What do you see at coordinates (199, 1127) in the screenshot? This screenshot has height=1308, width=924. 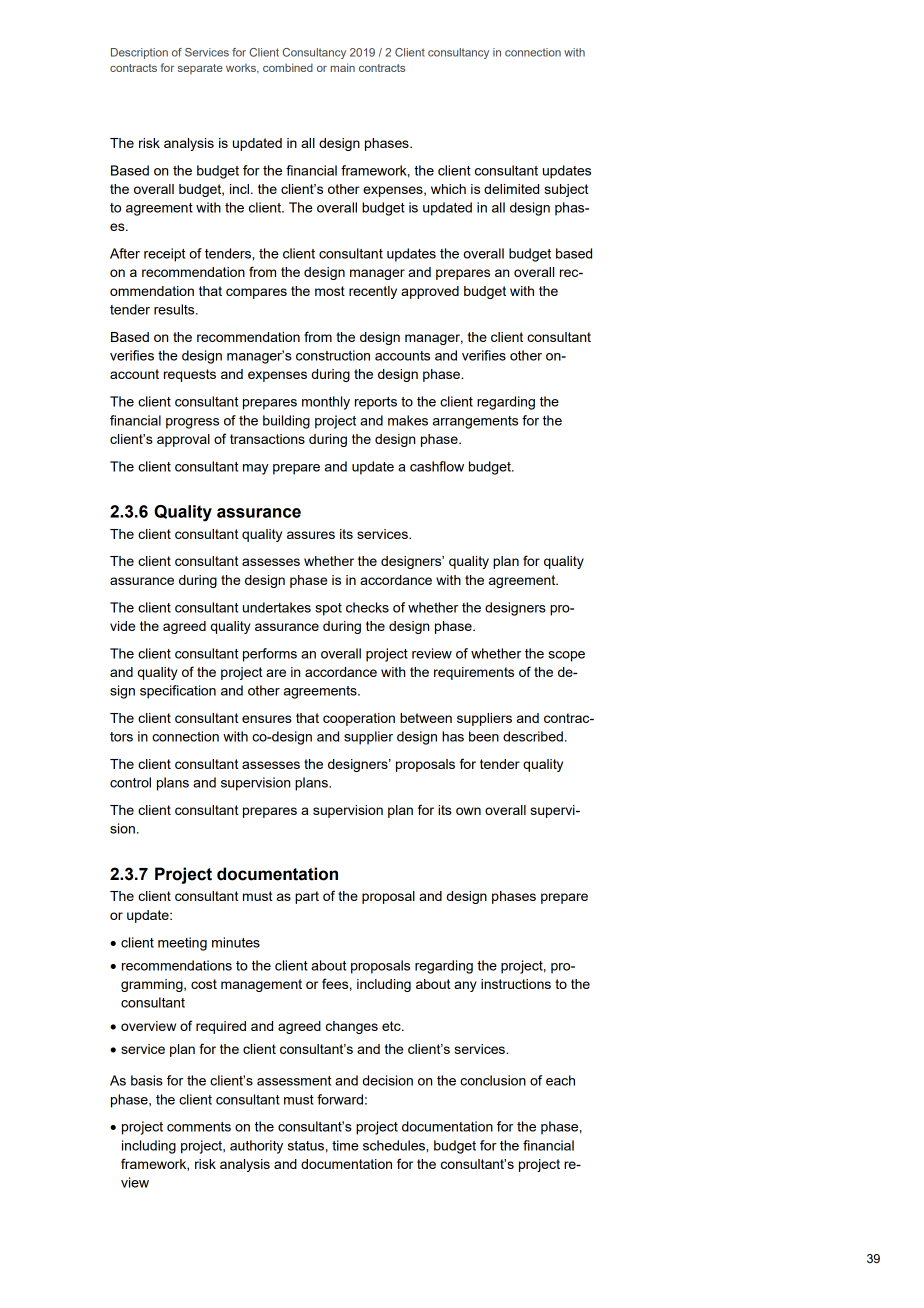 I see `comments` at bounding box center [199, 1127].
